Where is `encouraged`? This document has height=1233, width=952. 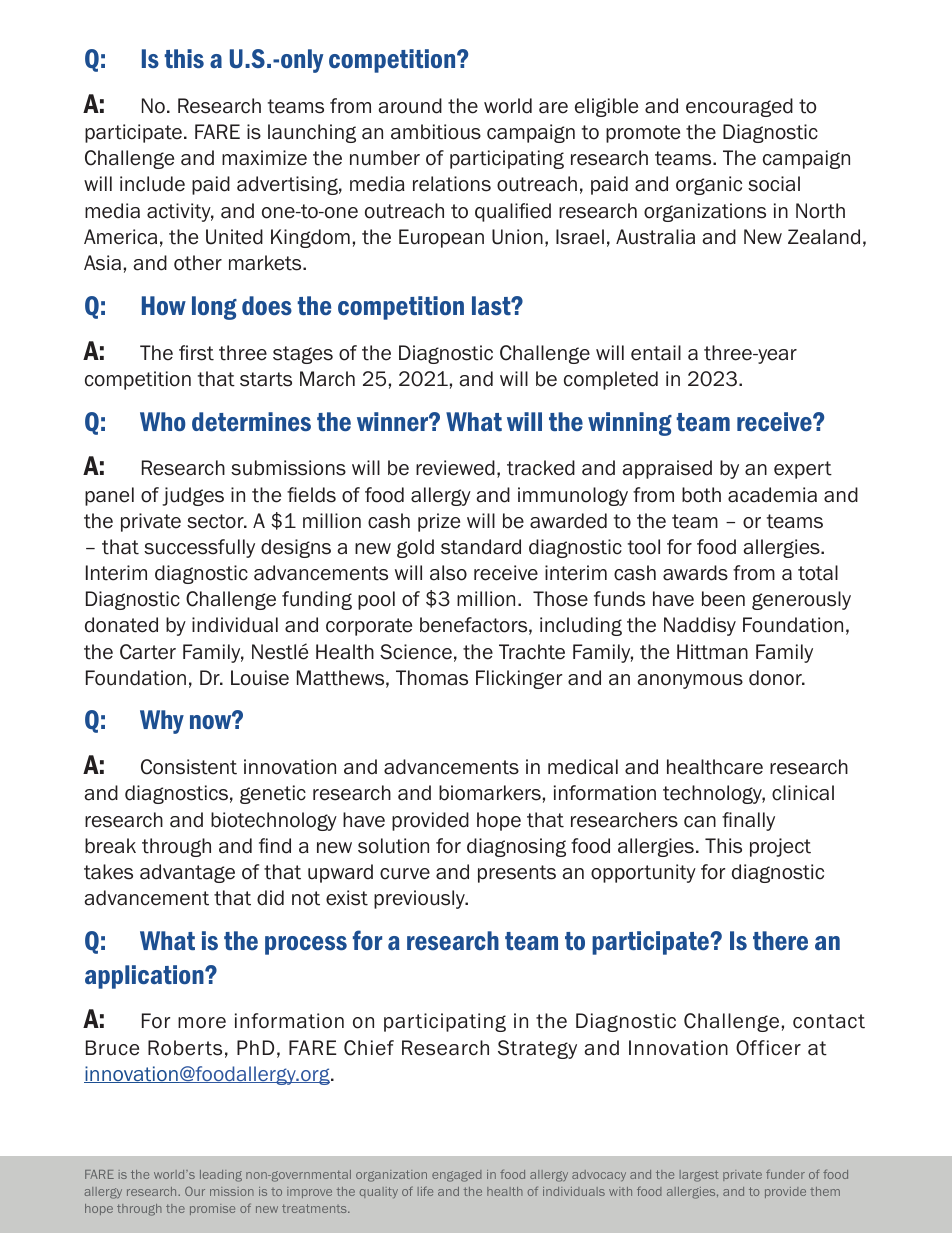
encouraged is located at coordinates (739, 107).
